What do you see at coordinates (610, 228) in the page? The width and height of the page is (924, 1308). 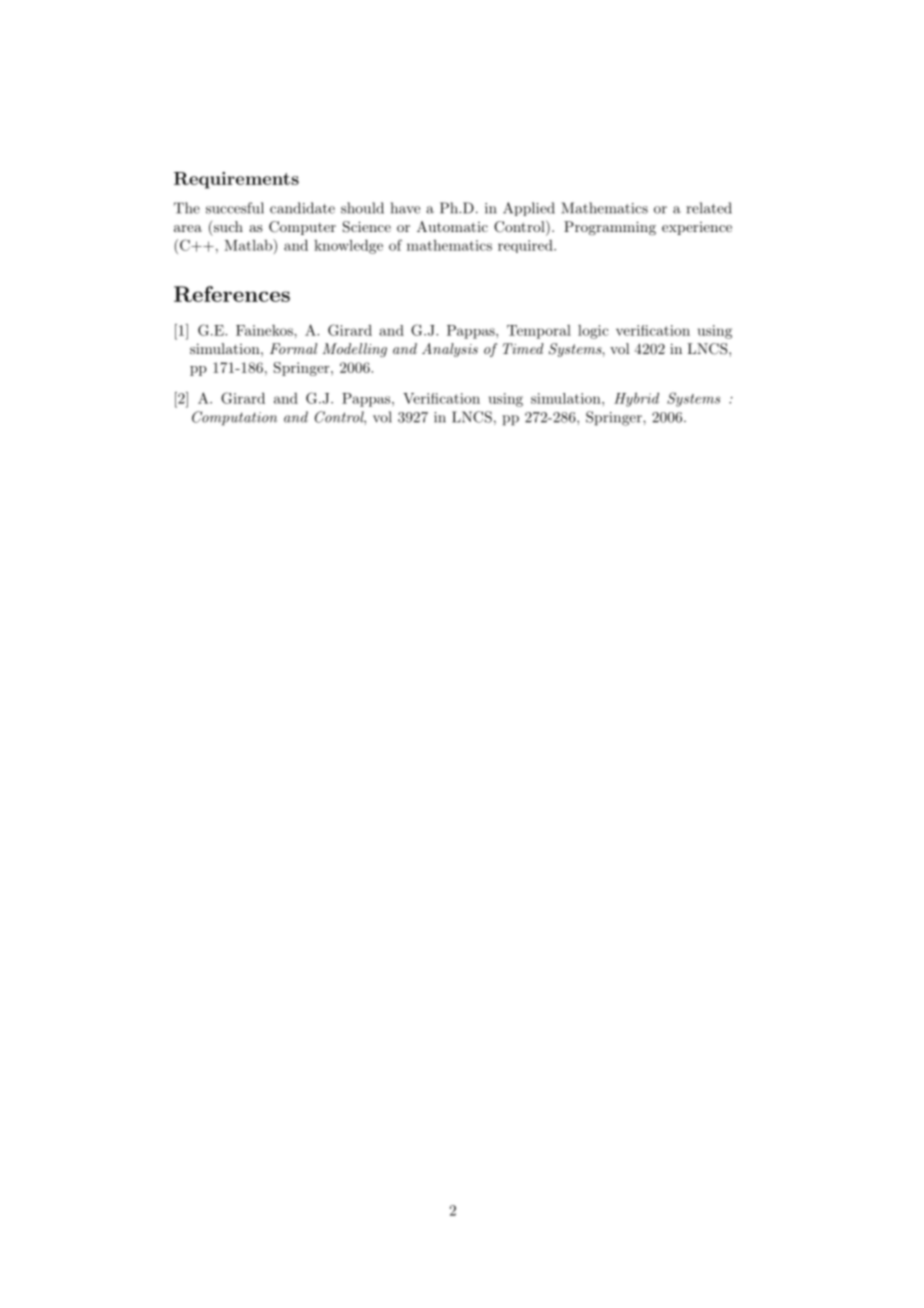 I see `Programming` at bounding box center [610, 228].
